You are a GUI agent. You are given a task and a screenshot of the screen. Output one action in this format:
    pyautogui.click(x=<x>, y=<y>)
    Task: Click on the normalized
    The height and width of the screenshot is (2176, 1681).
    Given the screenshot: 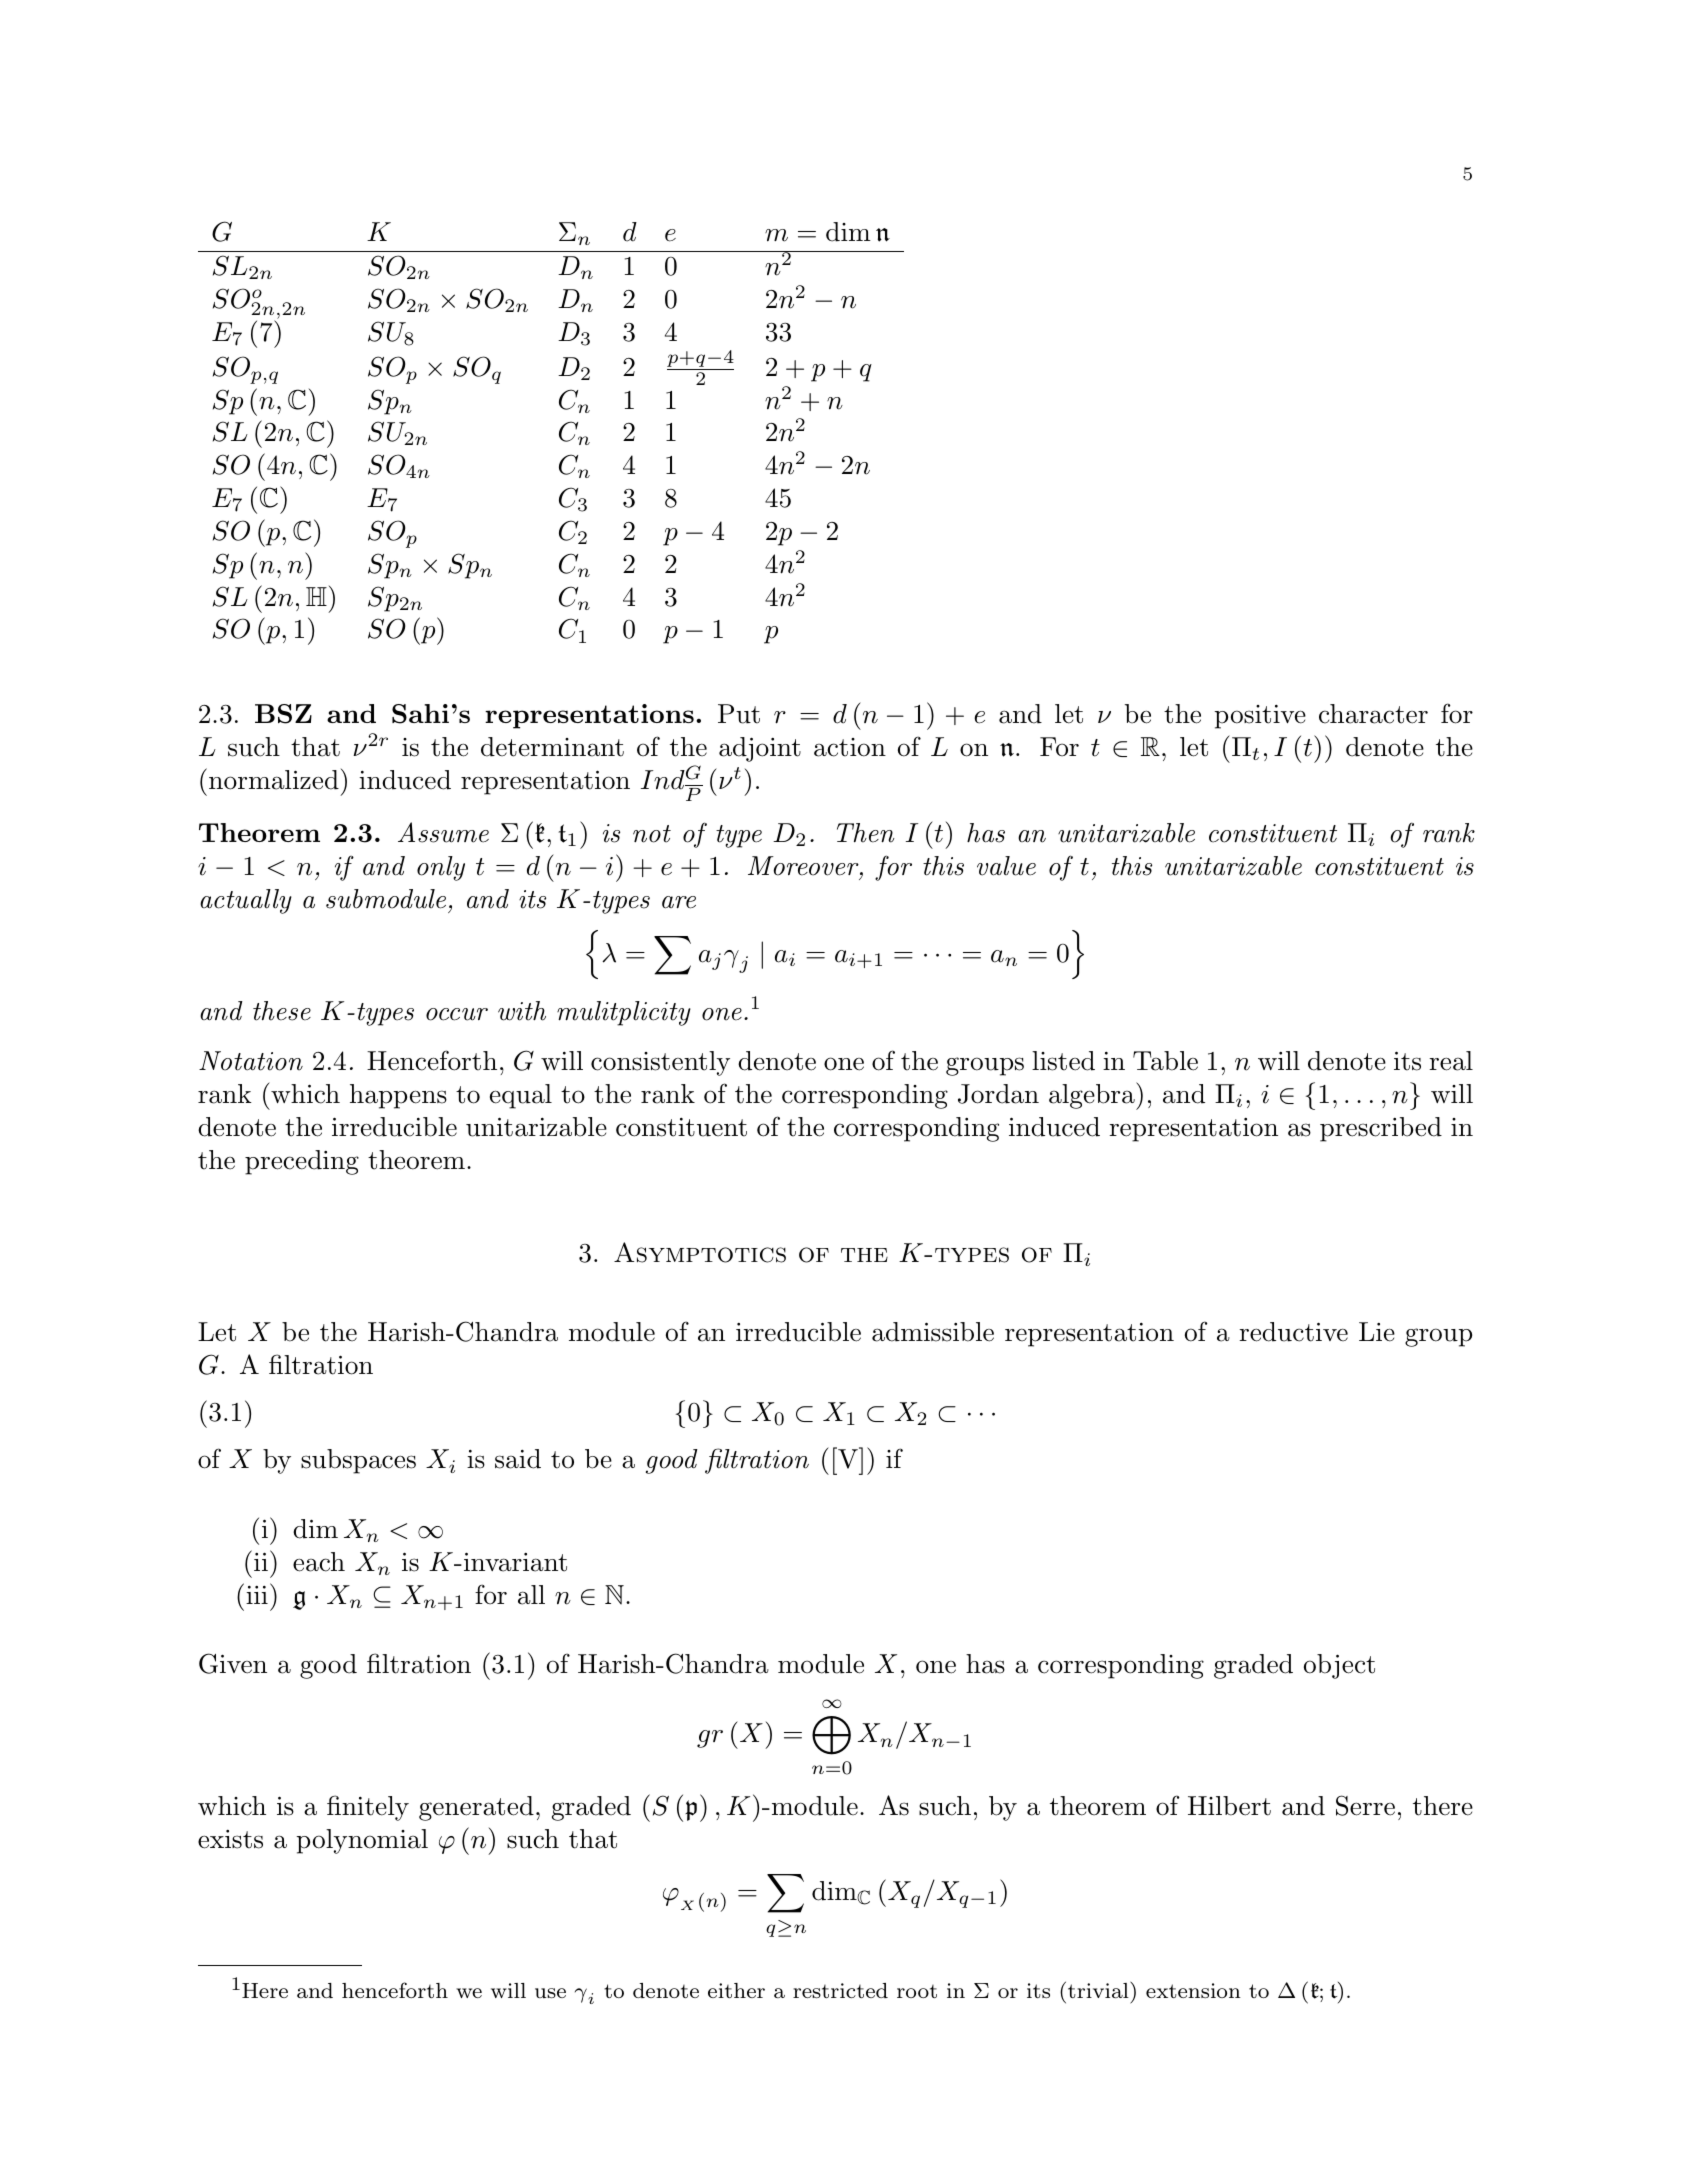 What is the action you would take?
    pyautogui.click(x=274, y=780)
